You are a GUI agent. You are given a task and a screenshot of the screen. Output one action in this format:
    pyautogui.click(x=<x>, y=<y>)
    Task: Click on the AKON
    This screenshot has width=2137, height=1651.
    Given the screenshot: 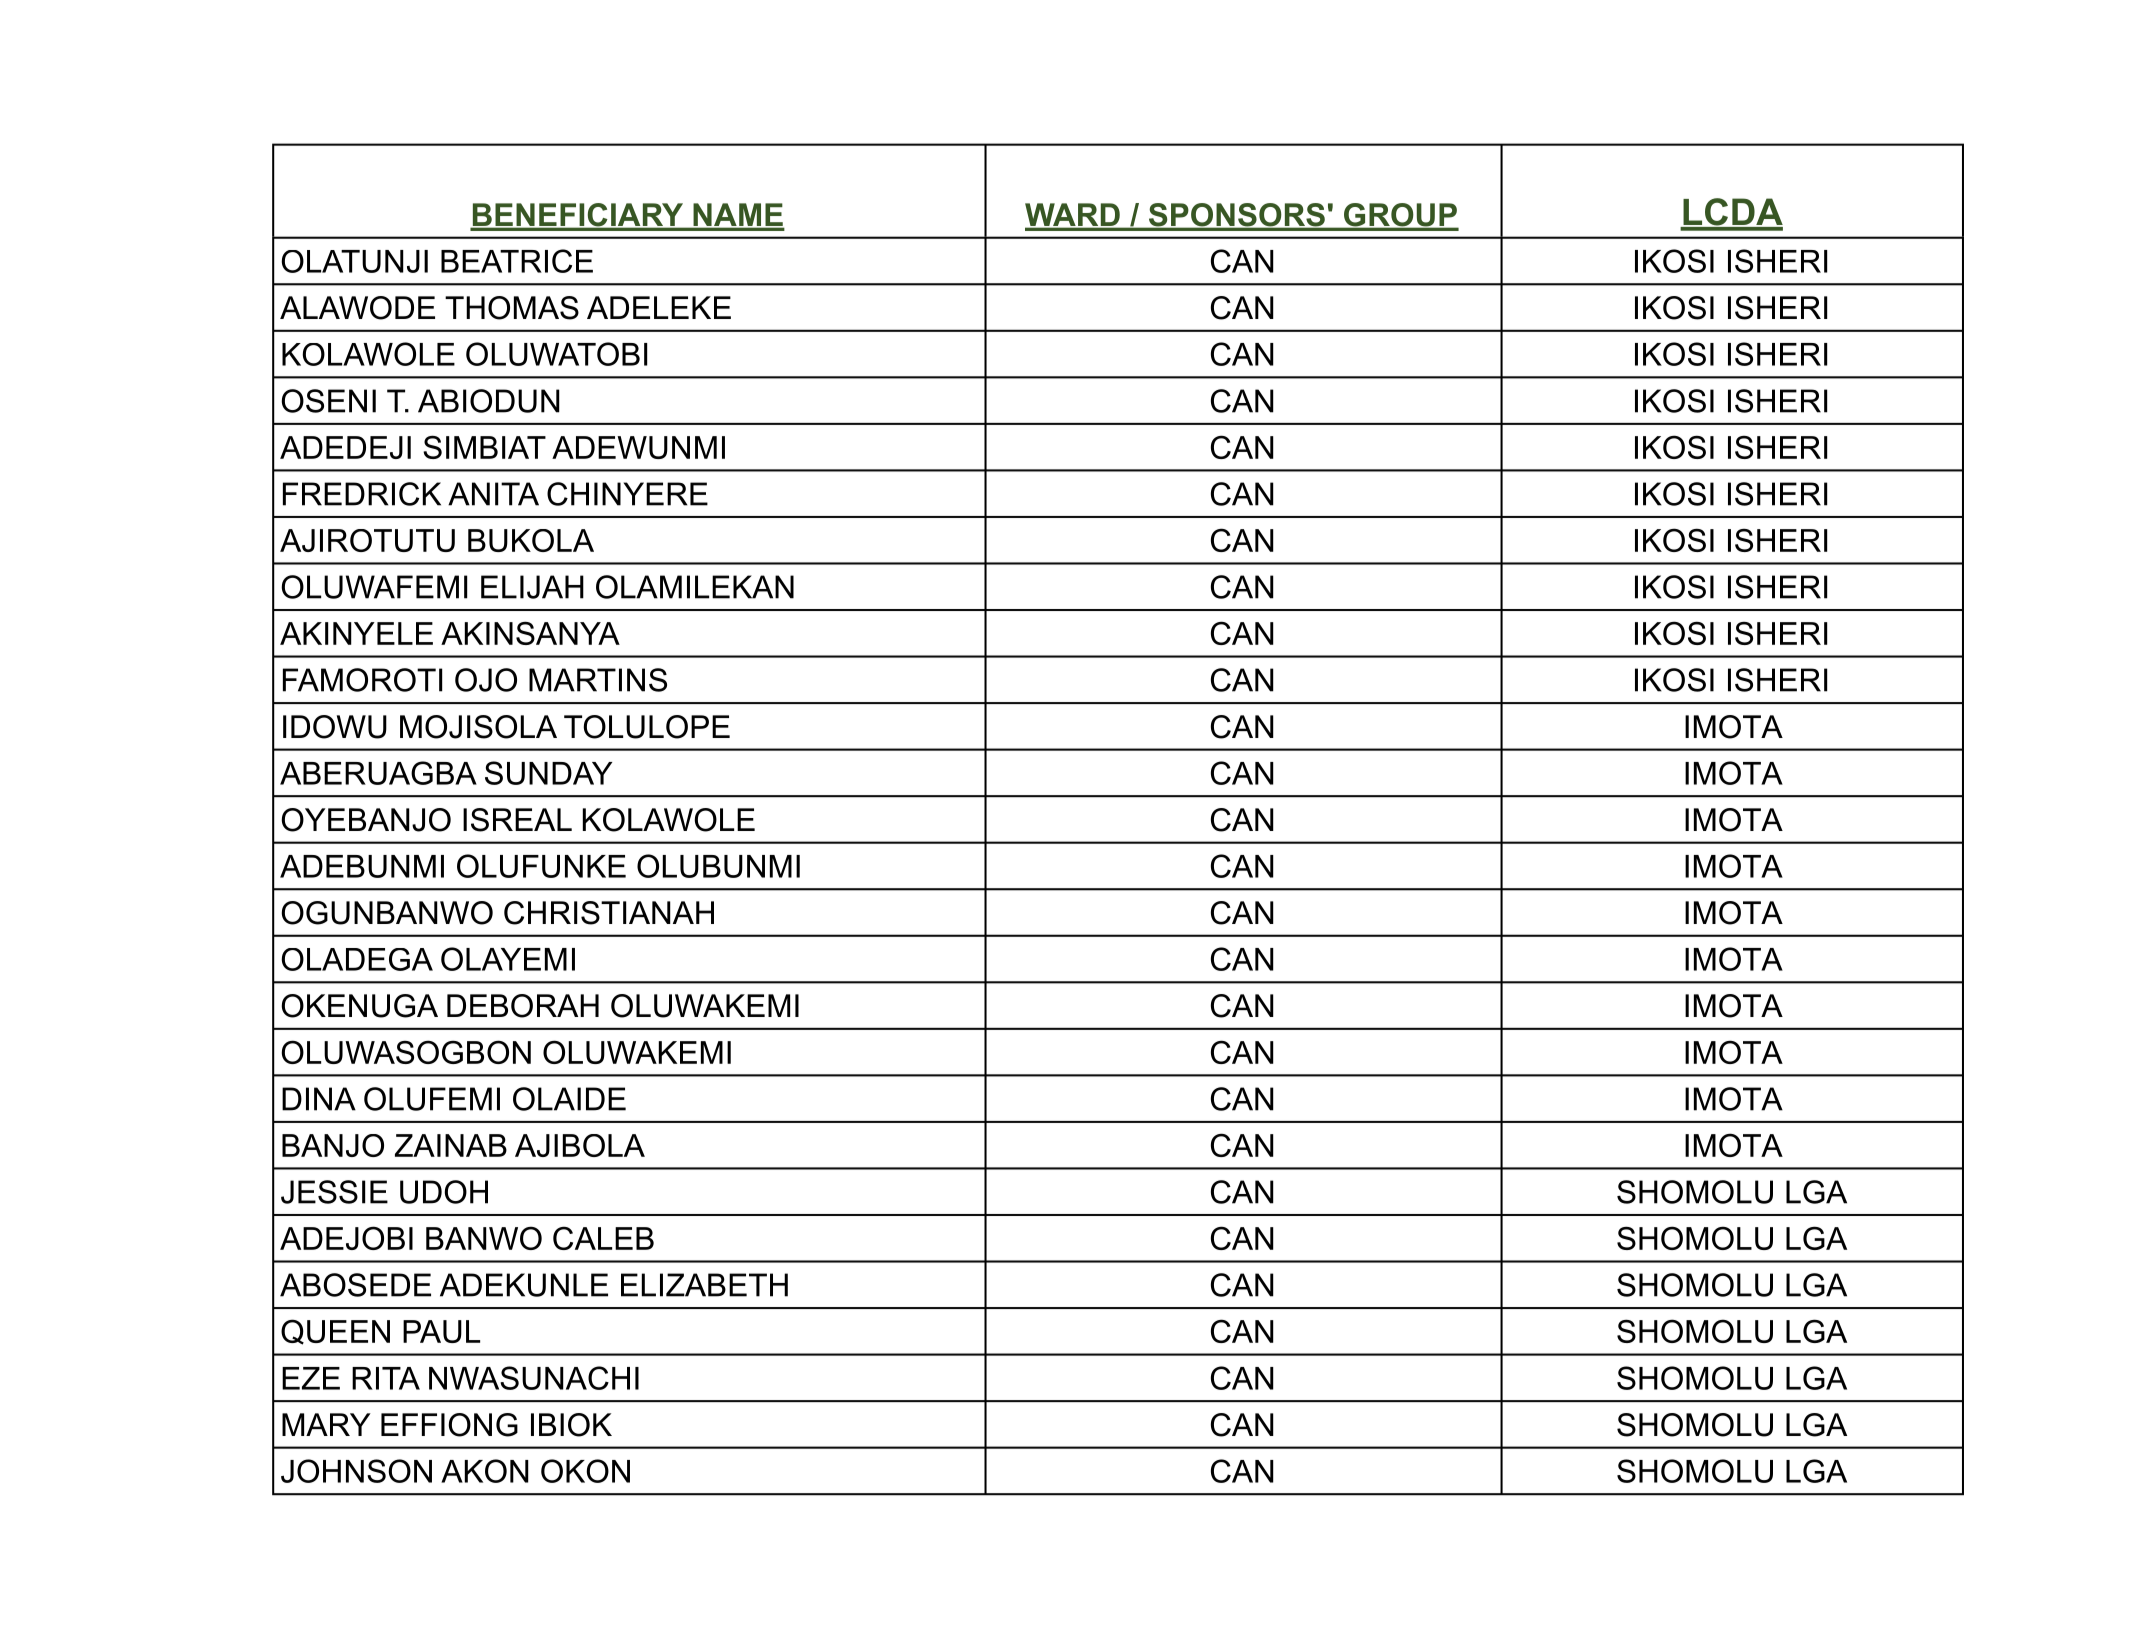 What is the action you would take?
    pyautogui.click(x=485, y=1471)
